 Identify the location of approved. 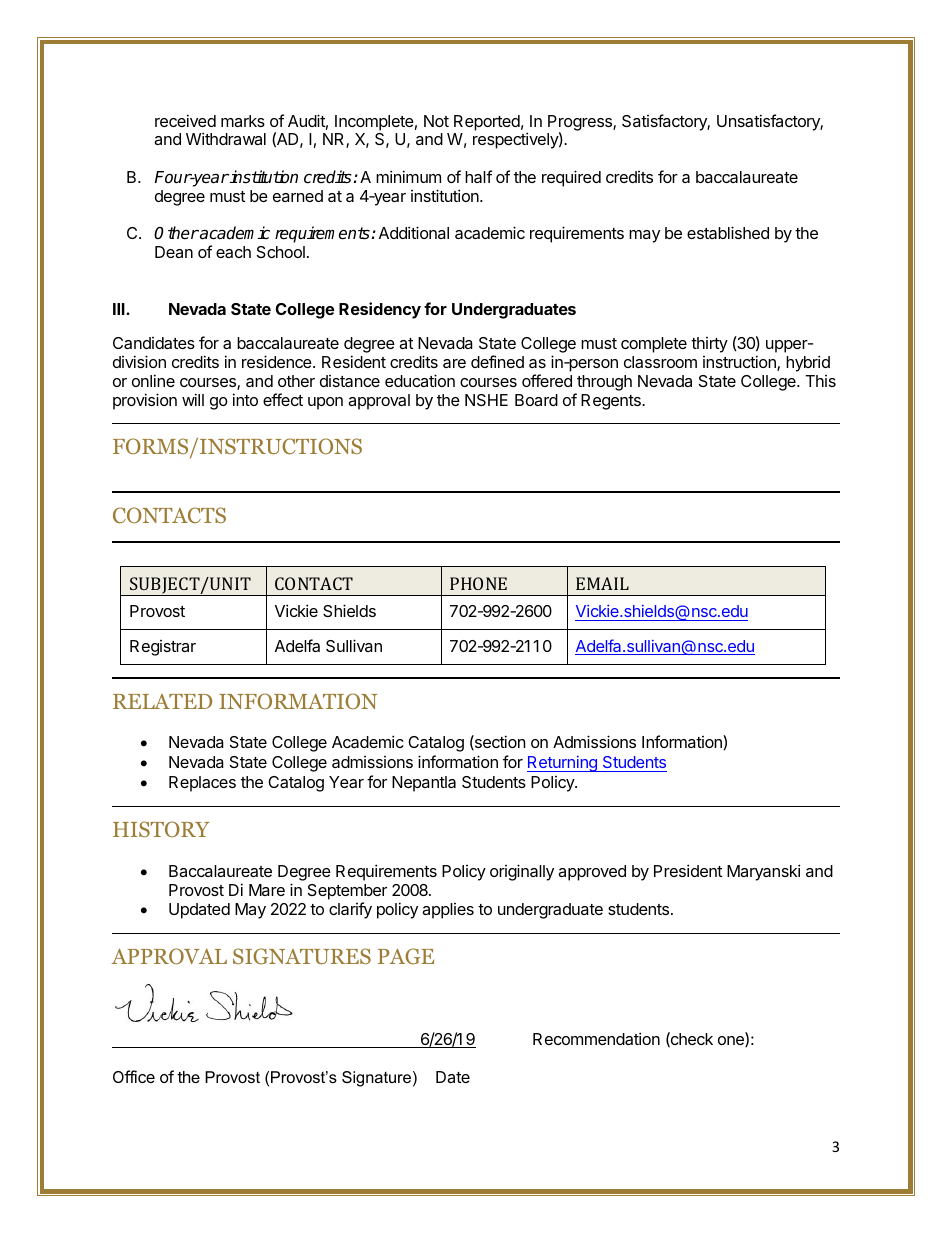
(592, 873).
